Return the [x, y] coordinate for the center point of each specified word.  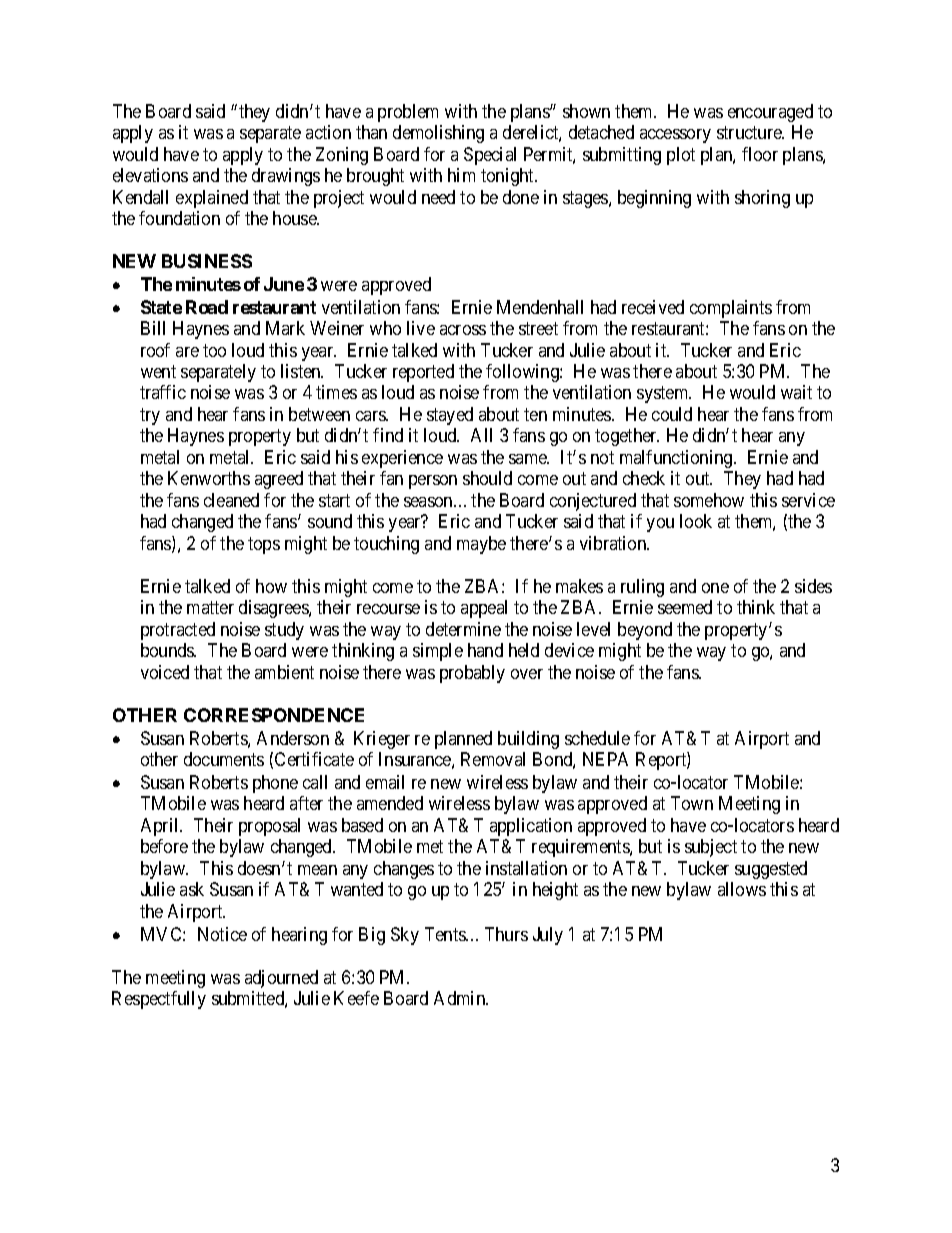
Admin [461, 998]
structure [750, 132]
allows [742, 889]
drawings [286, 177]
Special [490, 156]
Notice [222, 934]
